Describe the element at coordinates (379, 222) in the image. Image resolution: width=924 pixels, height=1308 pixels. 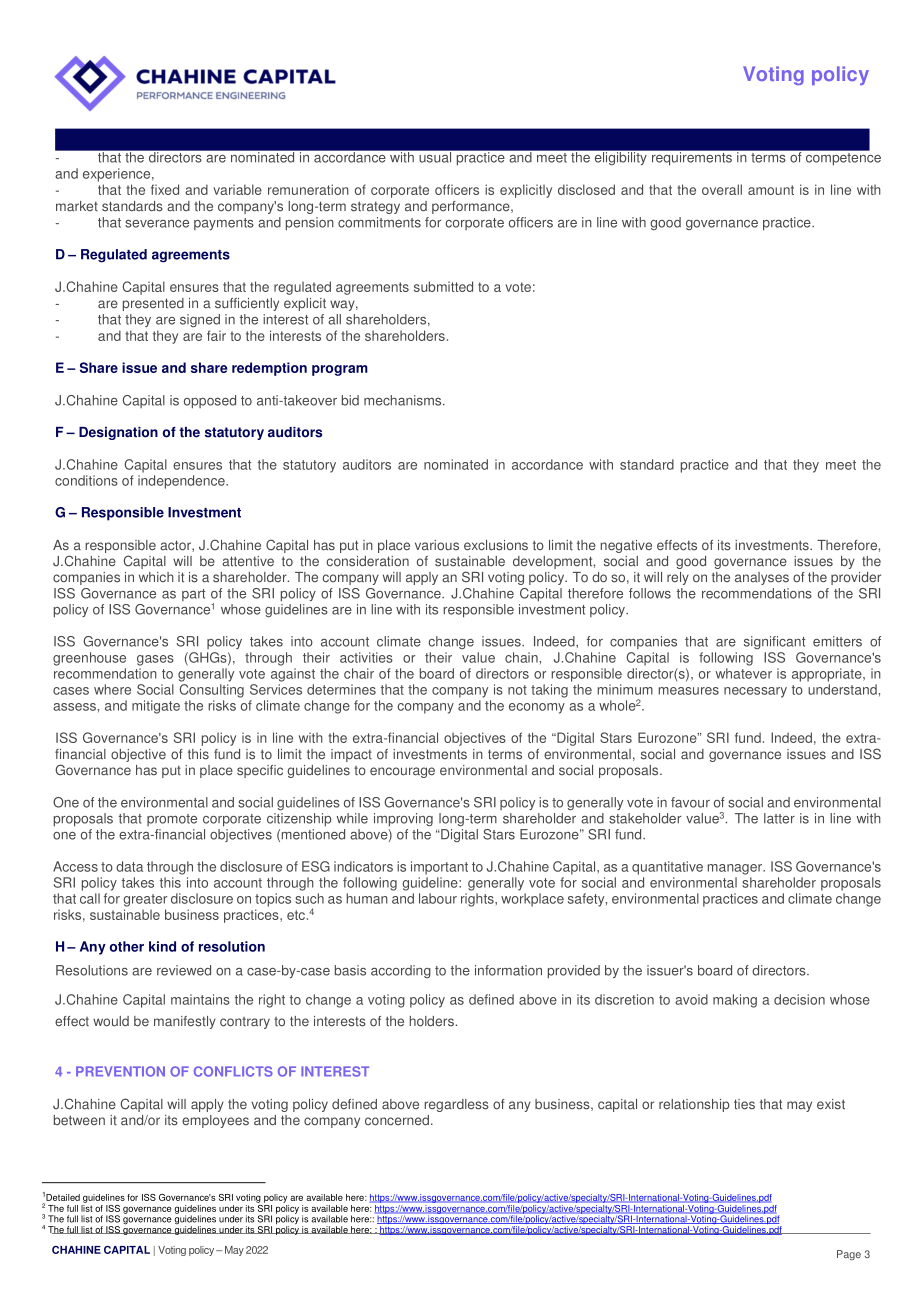
I see `commitments` at that location.
